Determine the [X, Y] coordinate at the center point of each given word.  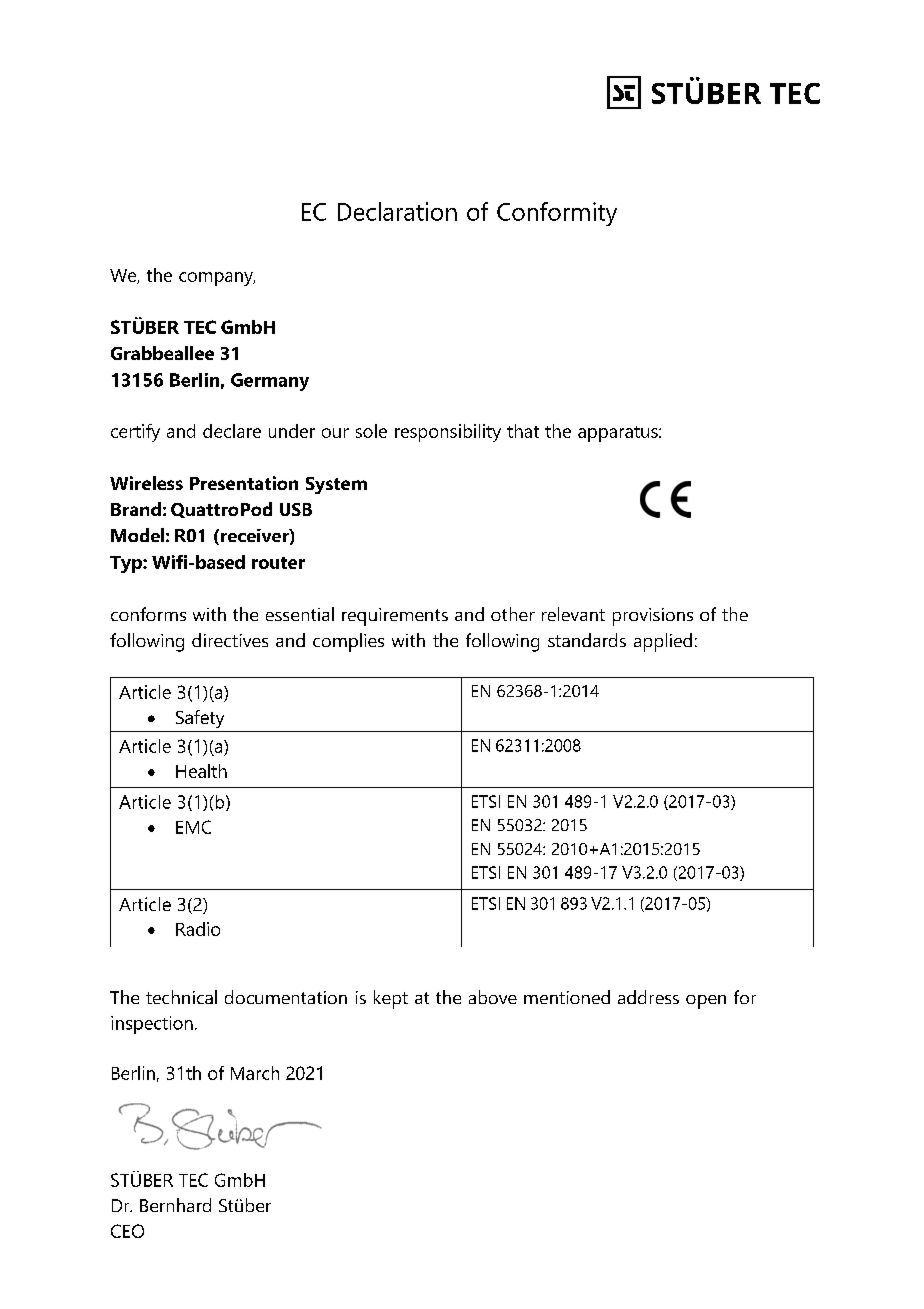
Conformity [557, 214]
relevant [573, 614]
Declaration [397, 211]
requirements [395, 617]
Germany [270, 382]
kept [391, 999]
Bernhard [175, 1205]
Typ [127, 564]
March [255, 1073]
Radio [198, 929]
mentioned [567, 997]
